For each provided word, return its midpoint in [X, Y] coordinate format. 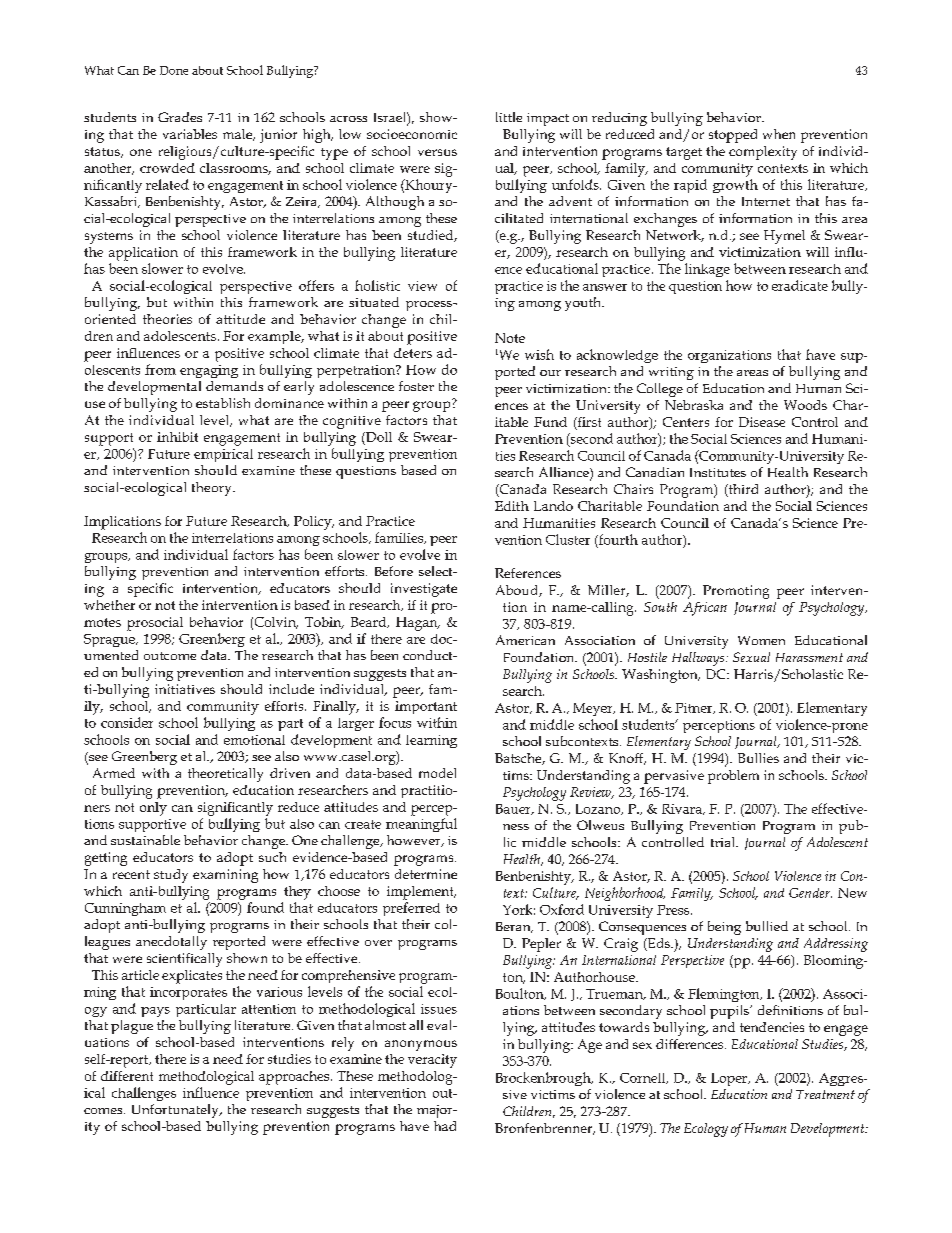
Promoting [736, 592]
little [509, 117]
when [779, 134]
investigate [424, 590]
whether [109, 605]
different [127, 1076]
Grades [180, 117]
